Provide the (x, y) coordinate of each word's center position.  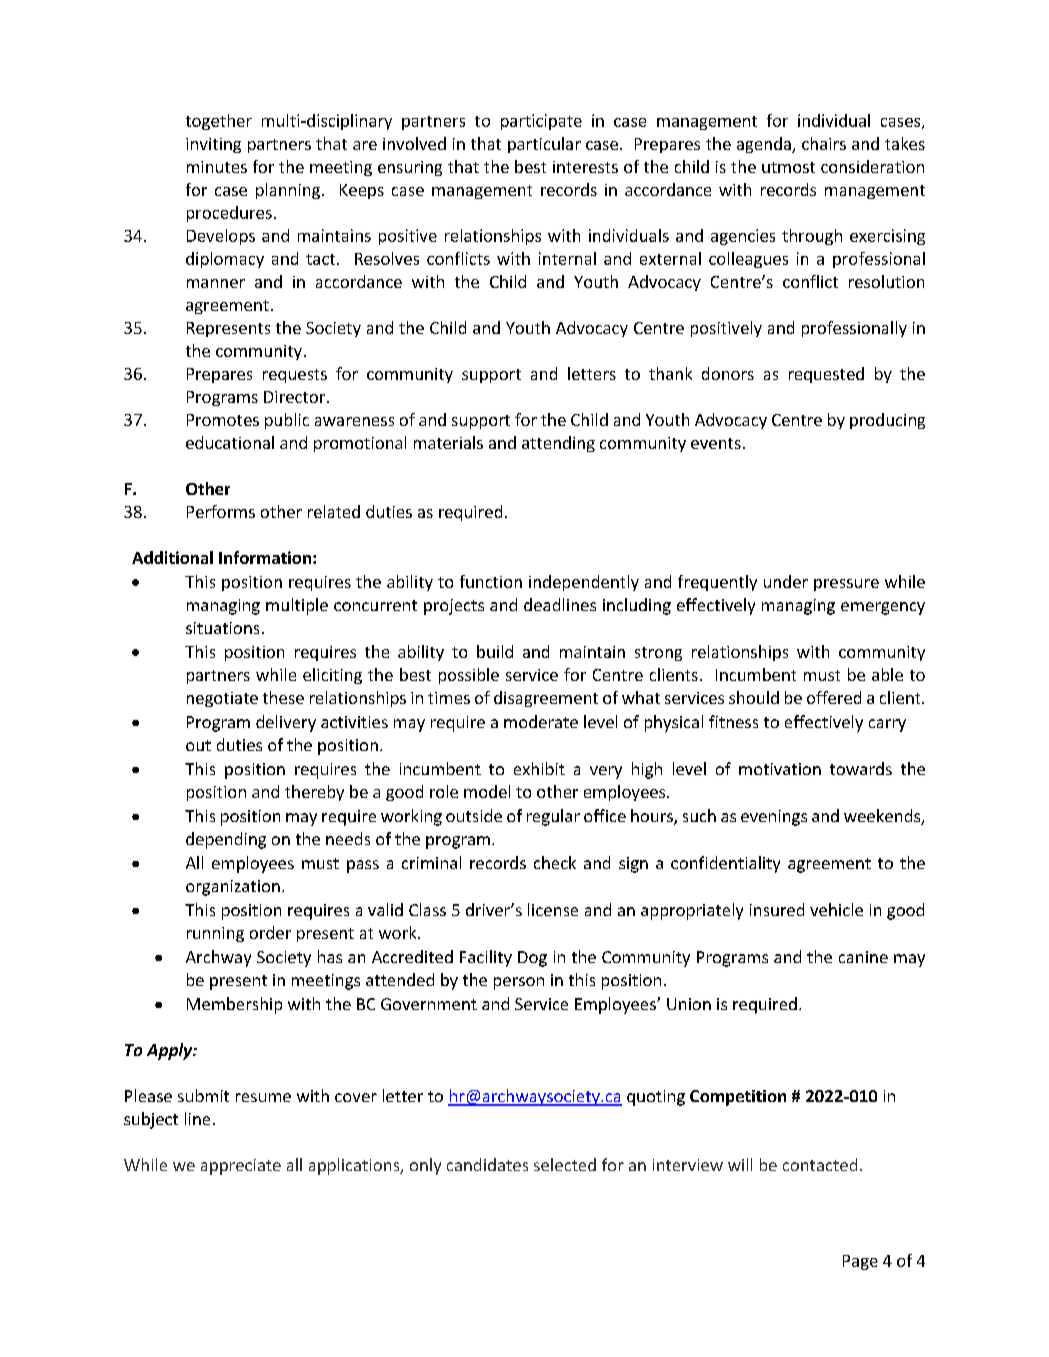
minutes (217, 167)
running (215, 934)
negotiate (222, 699)
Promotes (223, 420)
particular (544, 145)
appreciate (241, 1167)
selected (565, 1164)
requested (826, 375)
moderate (541, 721)
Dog (532, 959)
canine (863, 957)
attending (558, 444)
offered (834, 697)
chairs (824, 143)
